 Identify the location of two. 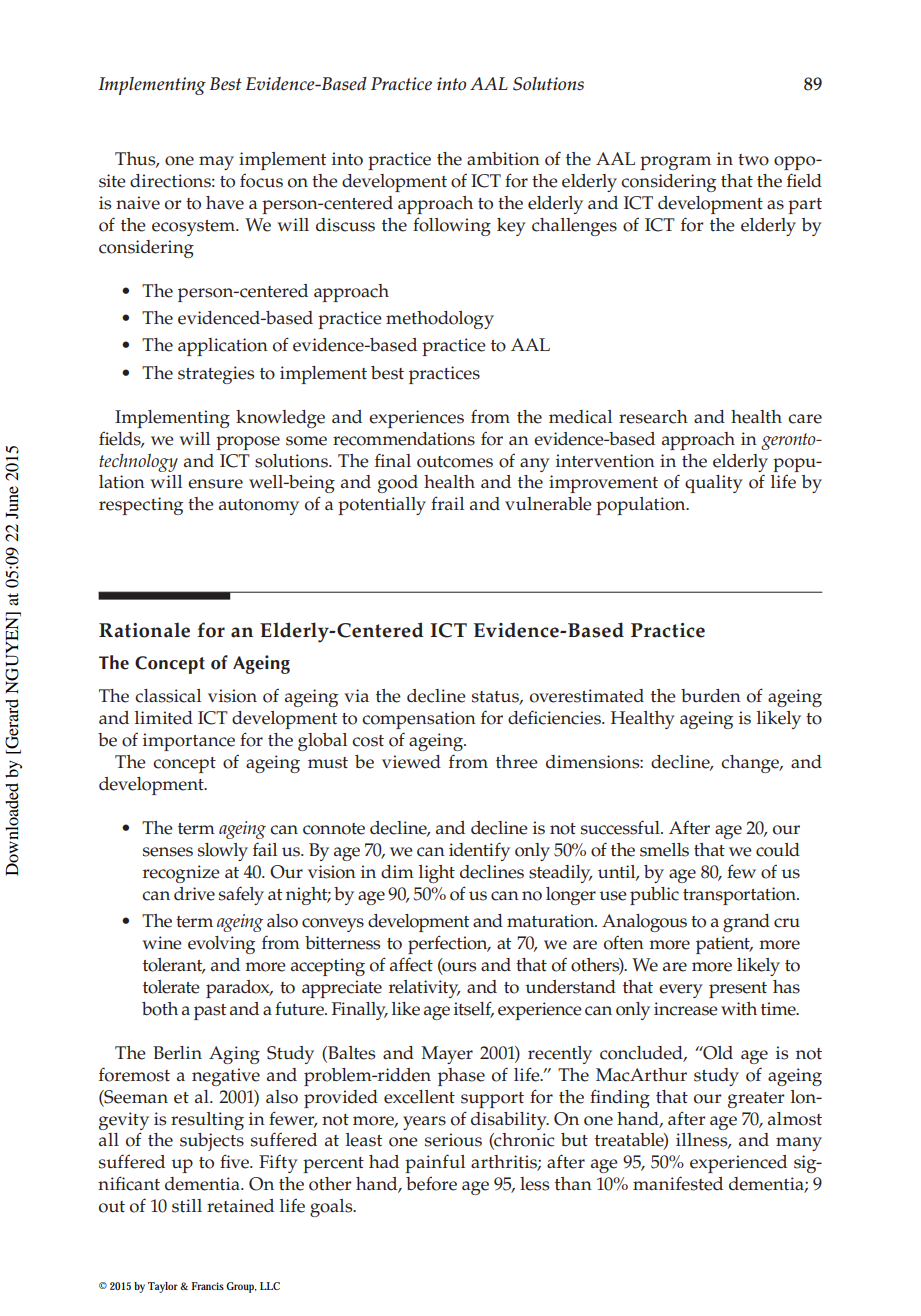
(753, 160).
